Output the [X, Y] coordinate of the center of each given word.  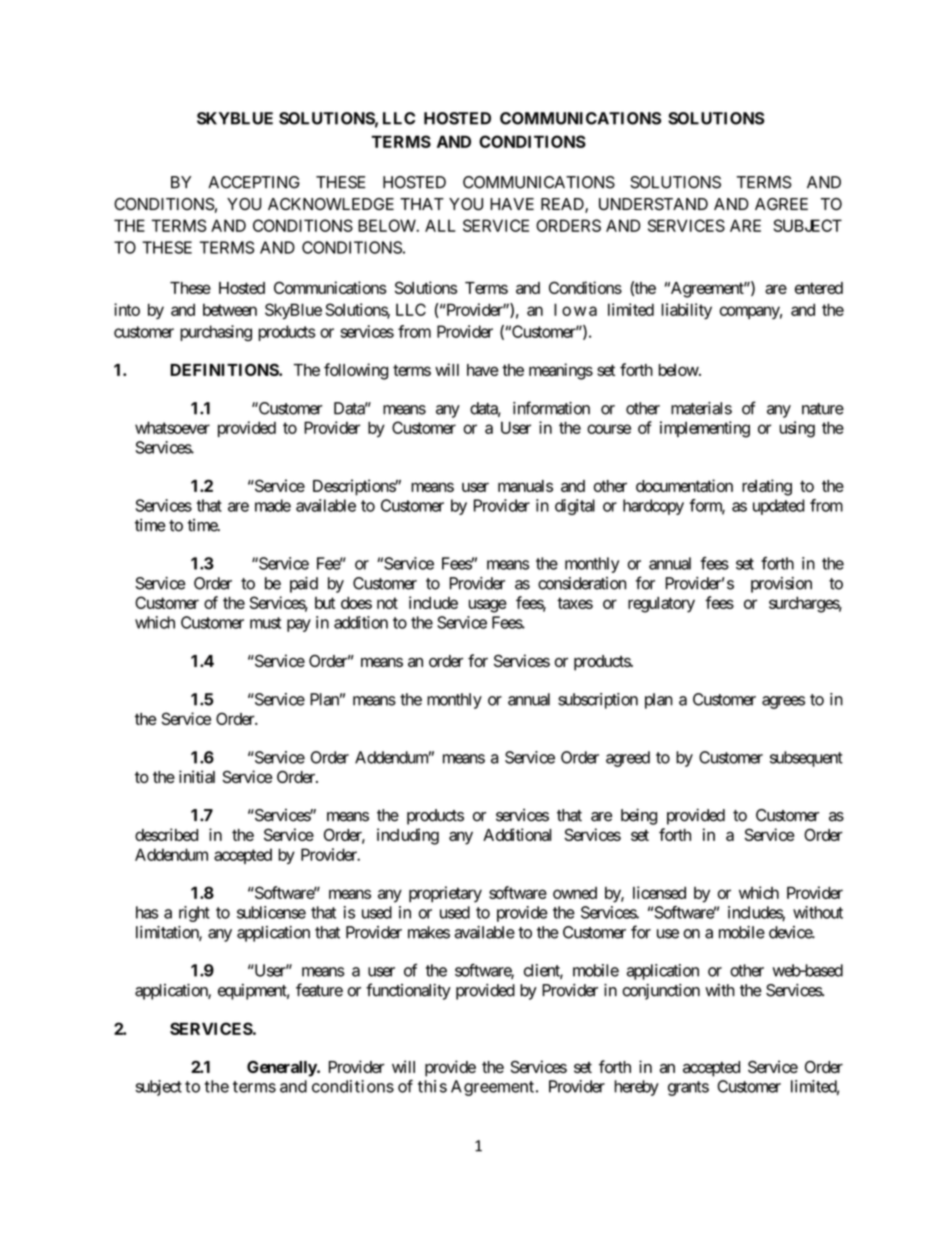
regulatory [661, 605]
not [387, 603]
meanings [561, 371]
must [265, 623]
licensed [659, 892]
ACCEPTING [254, 182]
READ [563, 205]
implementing [705, 429]
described [166, 834]
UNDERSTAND [653, 204]
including [408, 836]
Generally [282, 1069]
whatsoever [172, 427]
